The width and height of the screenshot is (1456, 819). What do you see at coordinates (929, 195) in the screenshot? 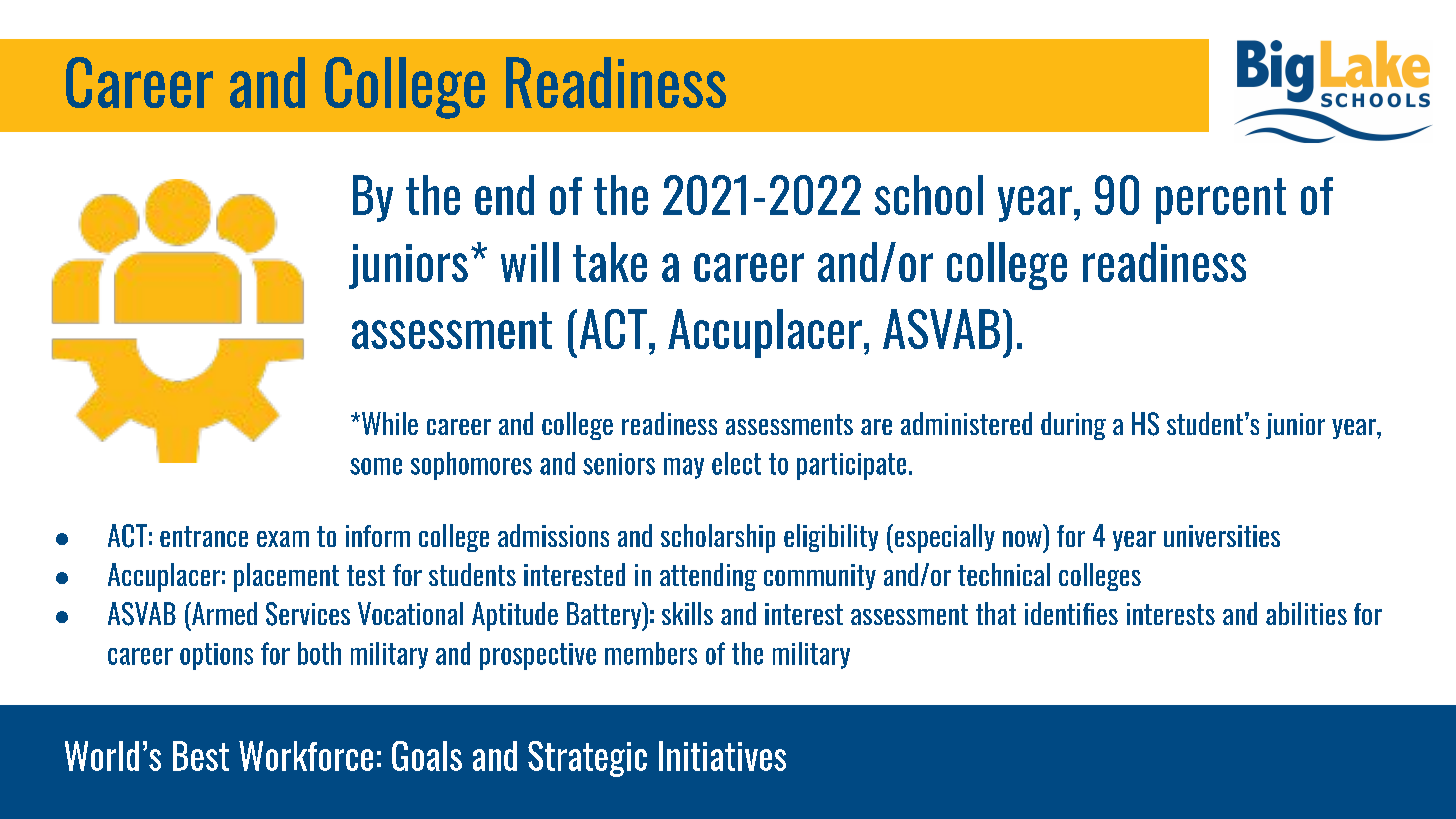
I see `school` at bounding box center [929, 195].
